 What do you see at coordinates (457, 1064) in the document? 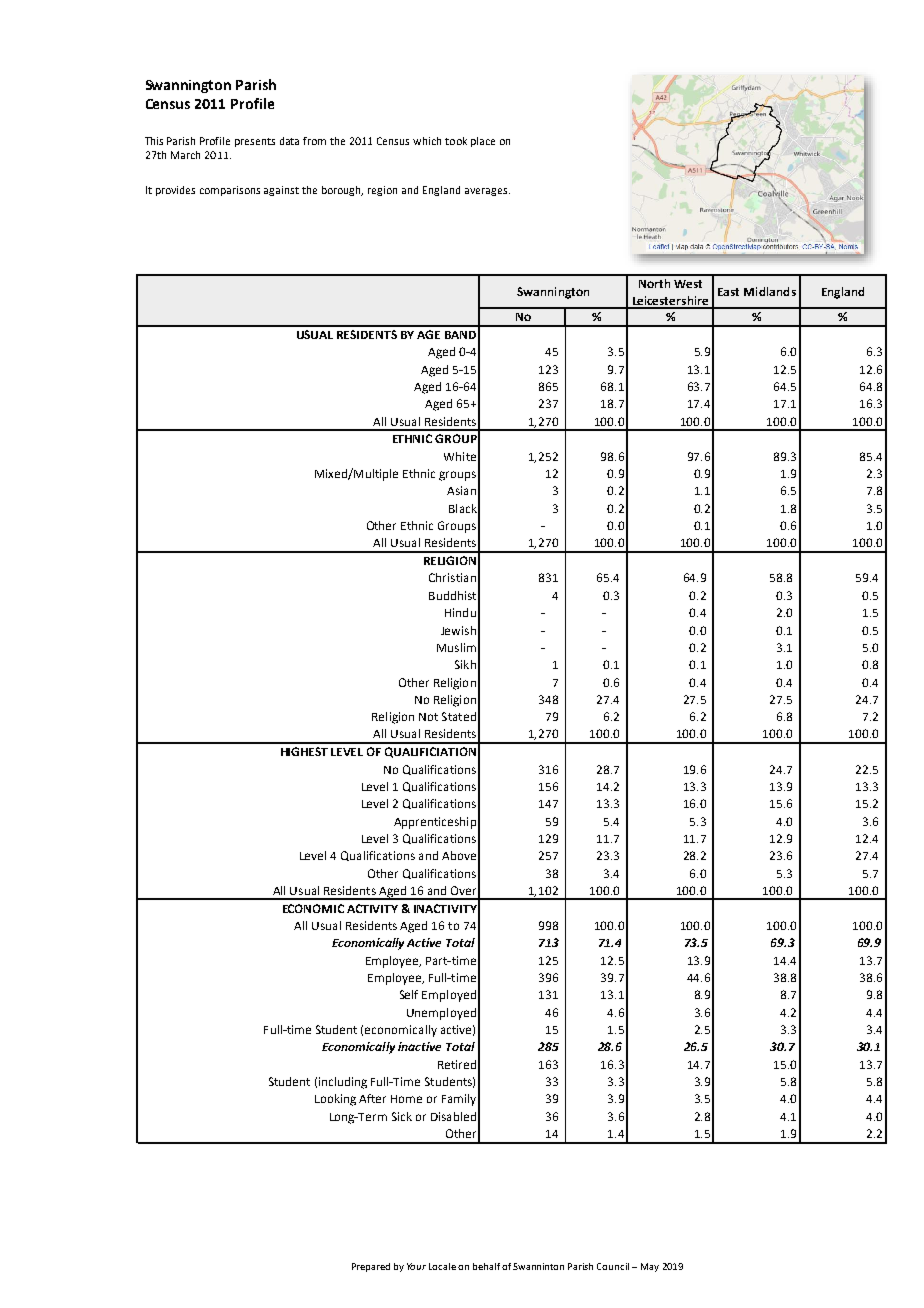
I see `Retired` at bounding box center [457, 1064].
